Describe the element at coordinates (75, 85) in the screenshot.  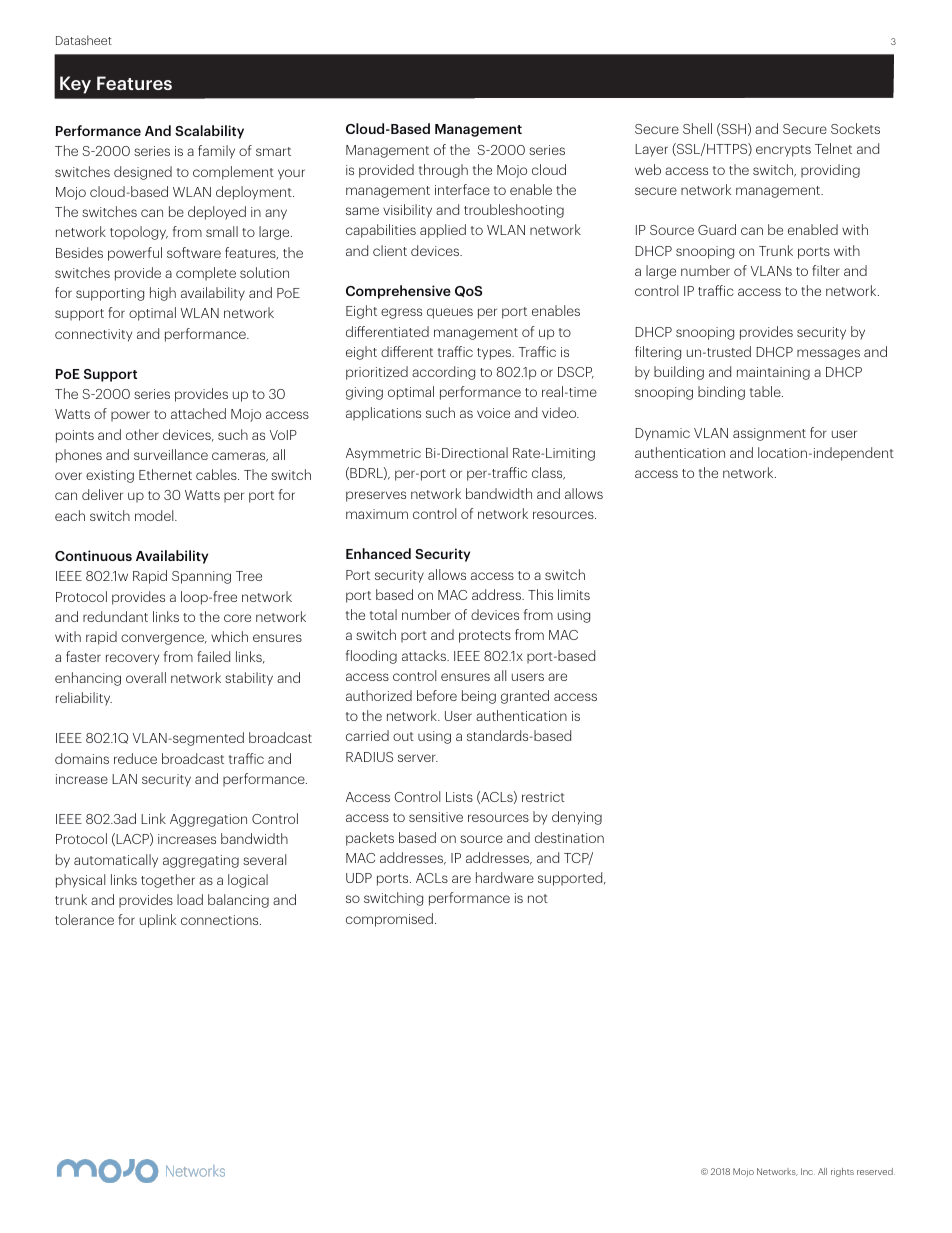
I see `Key` at that location.
